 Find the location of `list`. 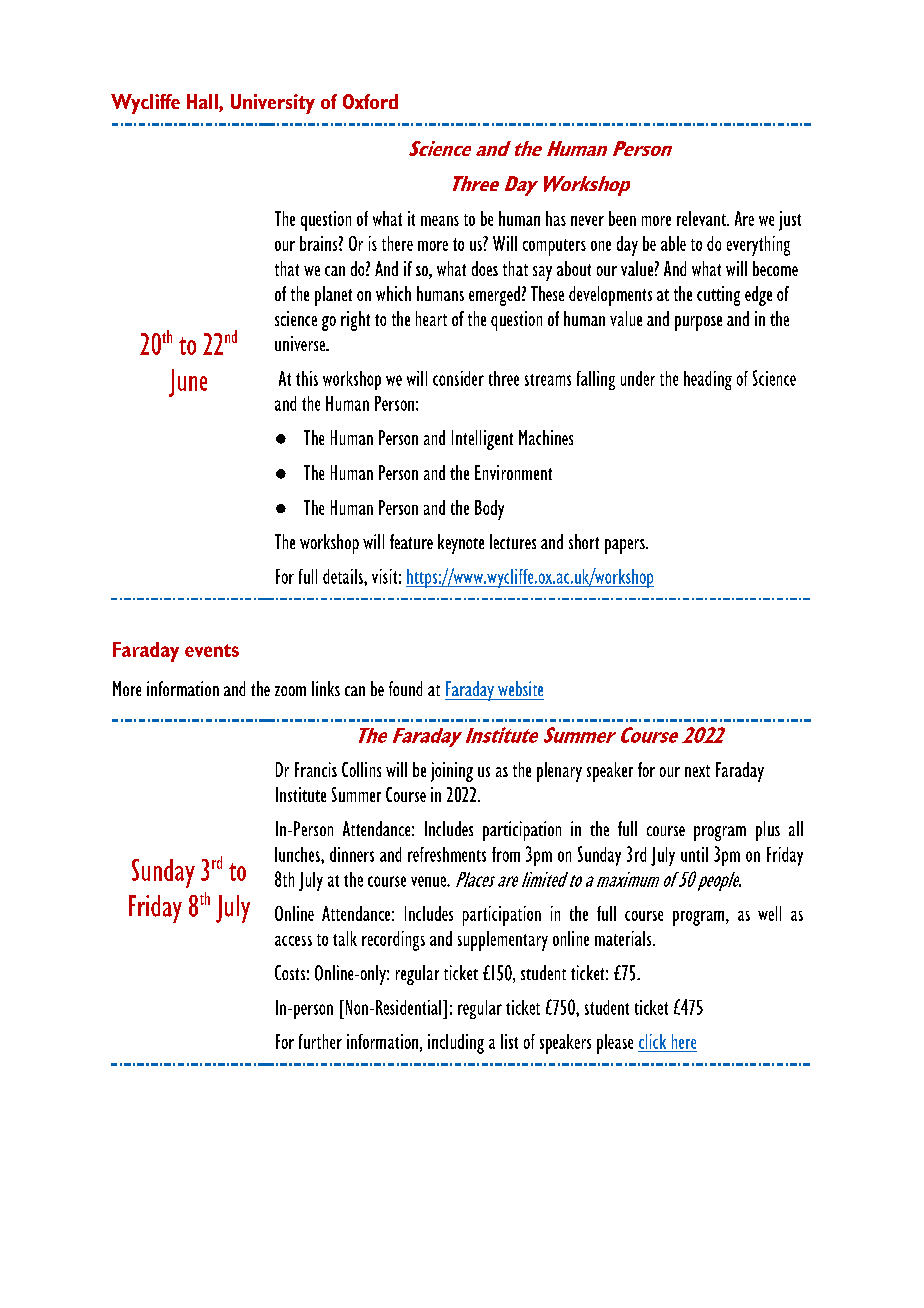

list is located at coordinates (509, 1041).
